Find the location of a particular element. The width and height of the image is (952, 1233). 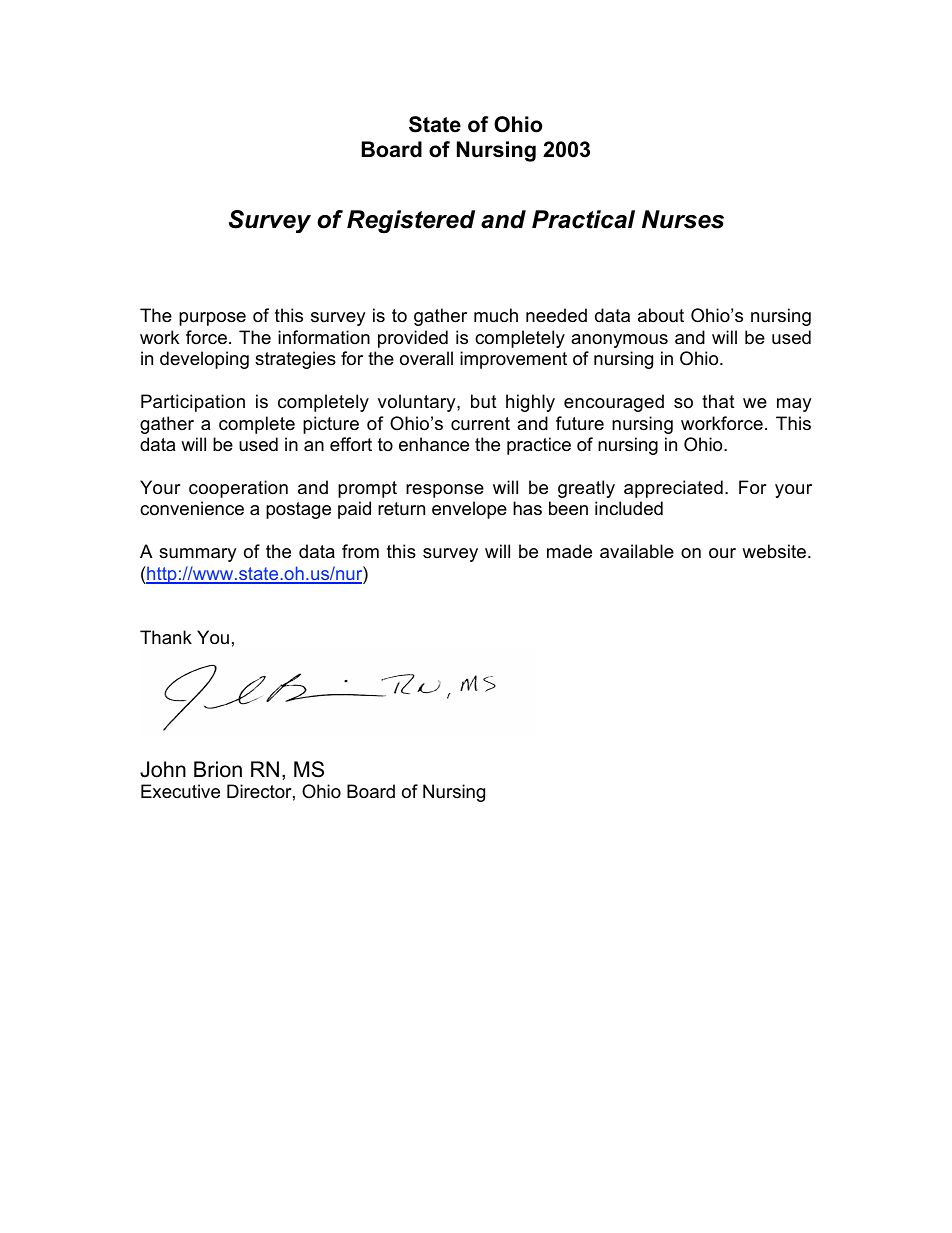

Registered is located at coordinates (411, 221).
